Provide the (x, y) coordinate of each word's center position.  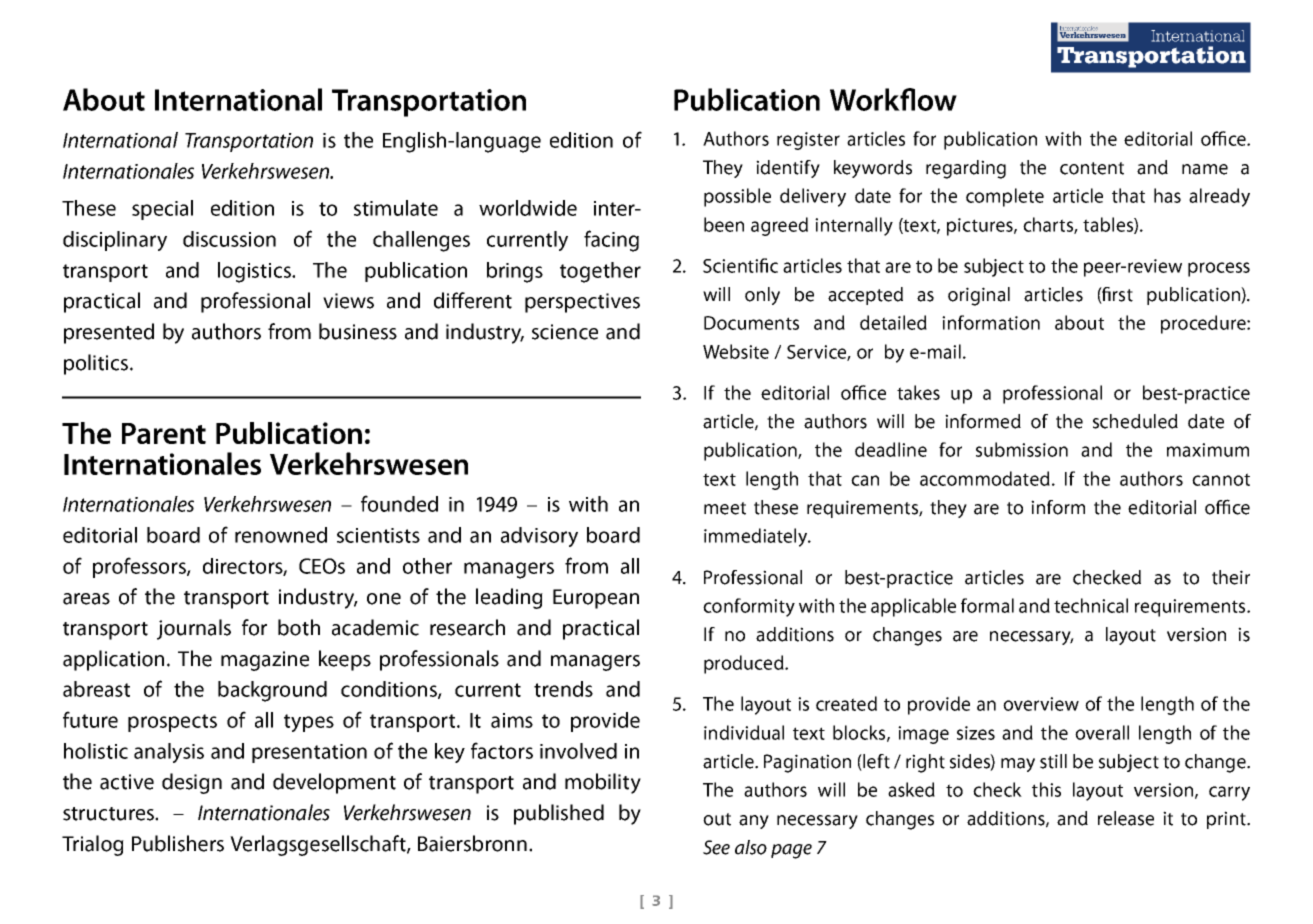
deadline (891, 449)
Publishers (178, 843)
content (1092, 168)
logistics (255, 272)
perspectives (582, 303)
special (162, 210)
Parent (164, 433)
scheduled (1135, 421)
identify (788, 169)
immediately (756, 537)
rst (1123, 295)
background (272, 691)
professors (140, 567)
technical (1091, 605)
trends (563, 689)
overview (1041, 704)
